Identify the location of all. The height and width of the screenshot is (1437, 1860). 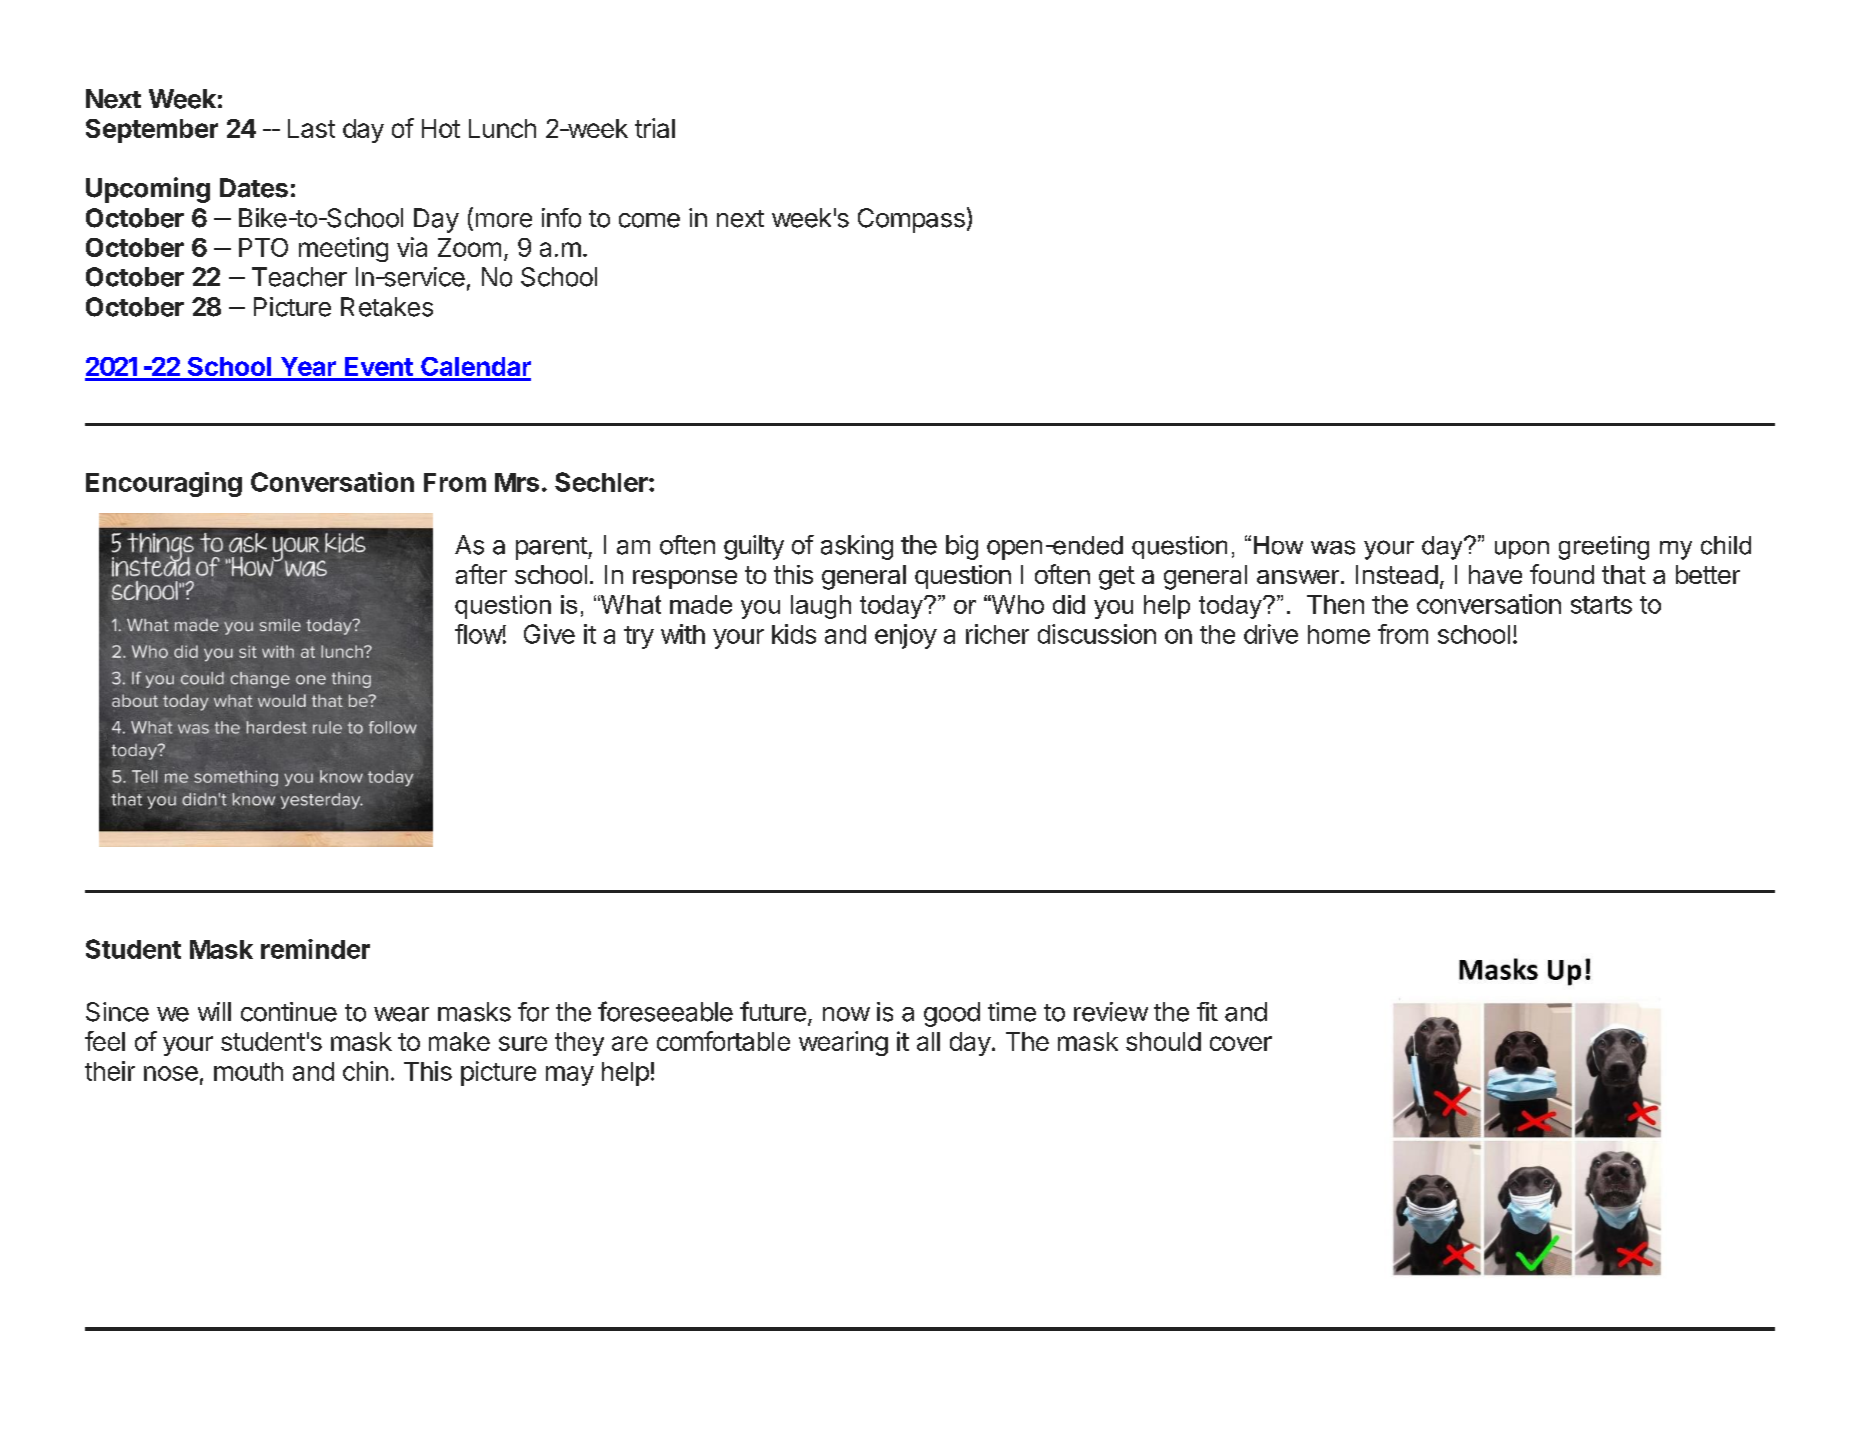
(928, 1041).
